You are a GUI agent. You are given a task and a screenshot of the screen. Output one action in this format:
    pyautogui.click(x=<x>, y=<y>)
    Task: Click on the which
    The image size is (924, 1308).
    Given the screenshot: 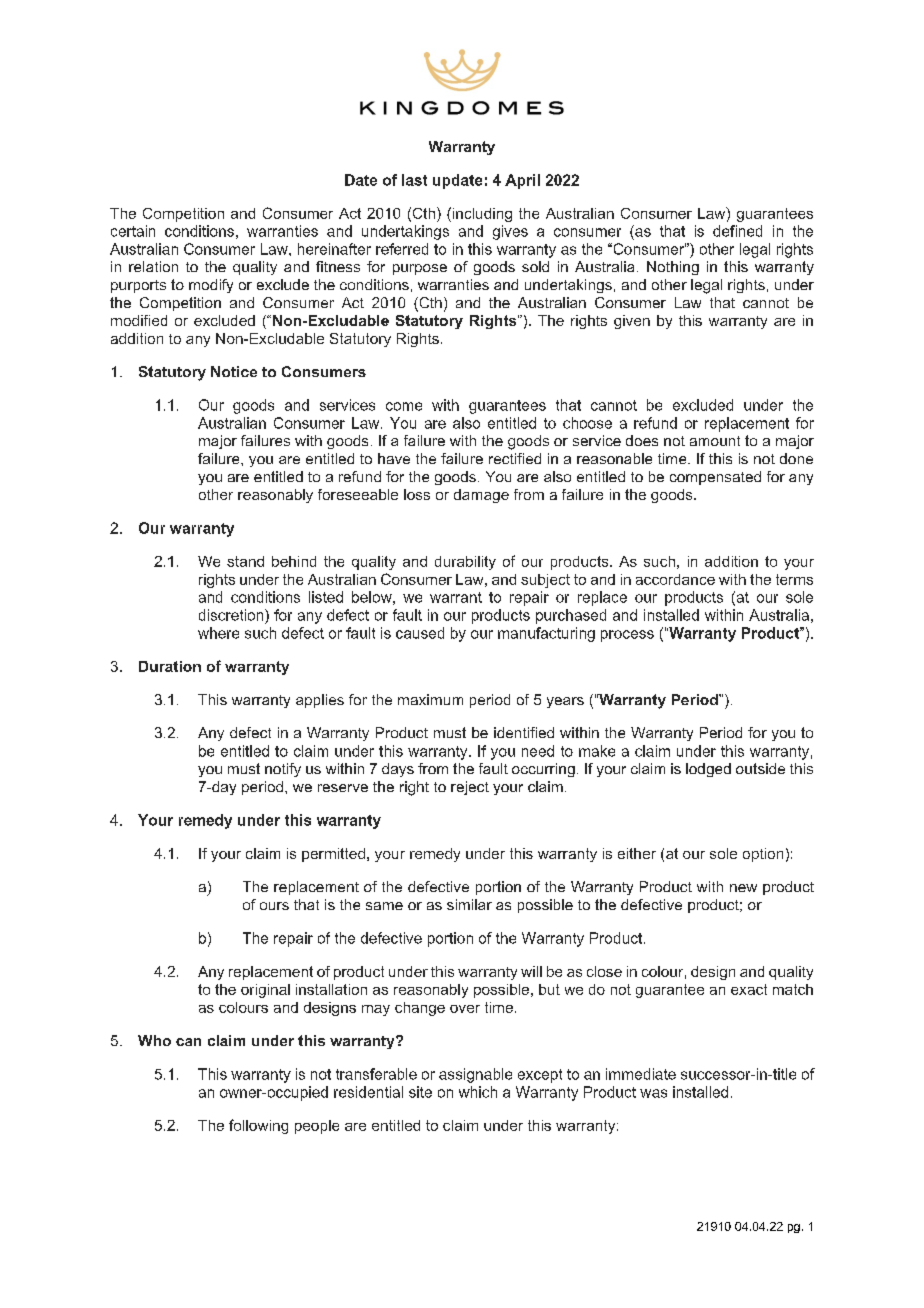 What is the action you would take?
    pyautogui.click(x=478, y=1092)
